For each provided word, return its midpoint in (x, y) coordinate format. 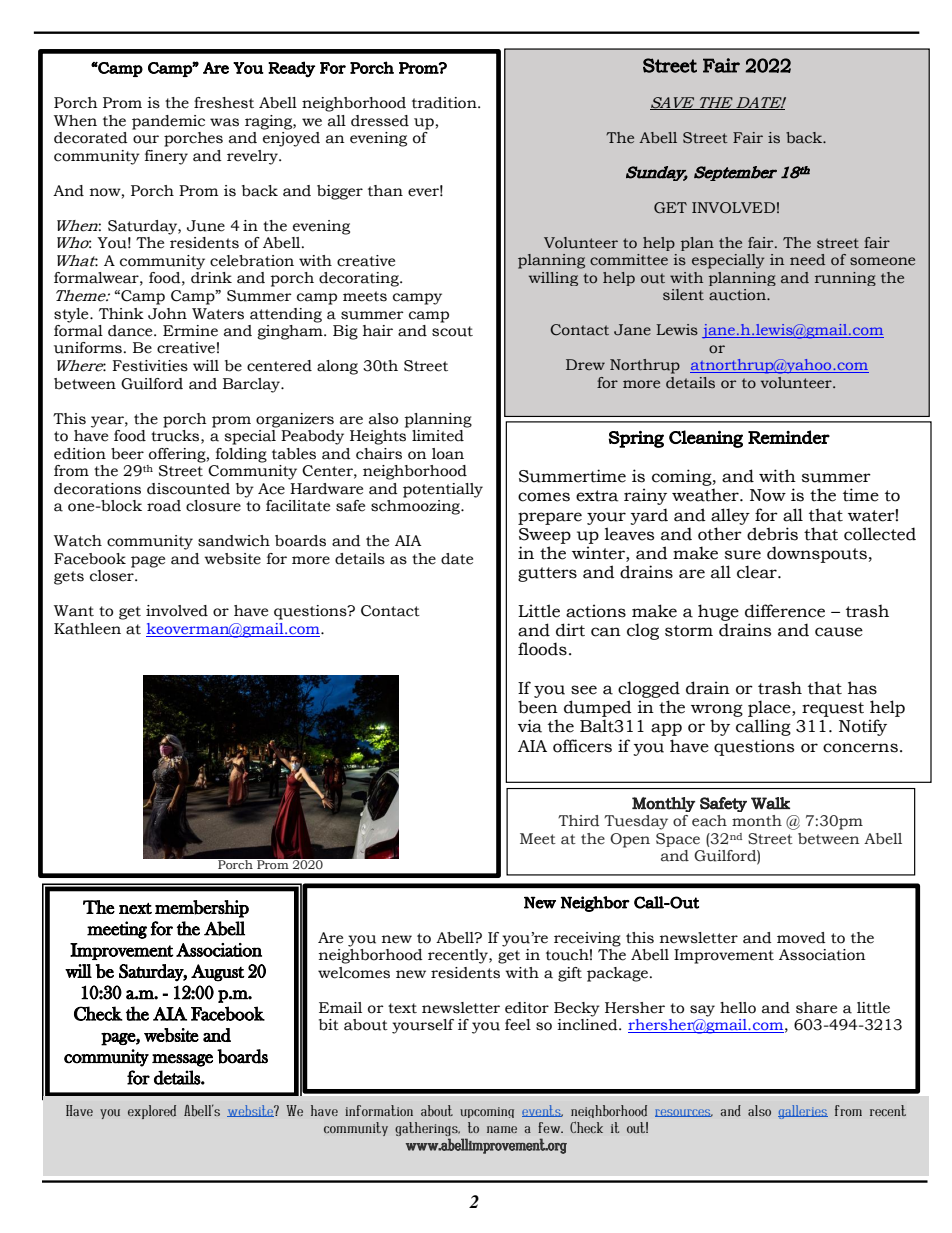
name (502, 1129)
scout (452, 331)
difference (785, 611)
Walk (770, 803)
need (807, 260)
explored (152, 1112)
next (135, 908)
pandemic (168, 122)
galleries (803, 1112)
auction (738, 295)
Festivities (150, 366)
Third (578, 821)
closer (113, 576)
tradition (445, 103)
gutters (547, 574)
